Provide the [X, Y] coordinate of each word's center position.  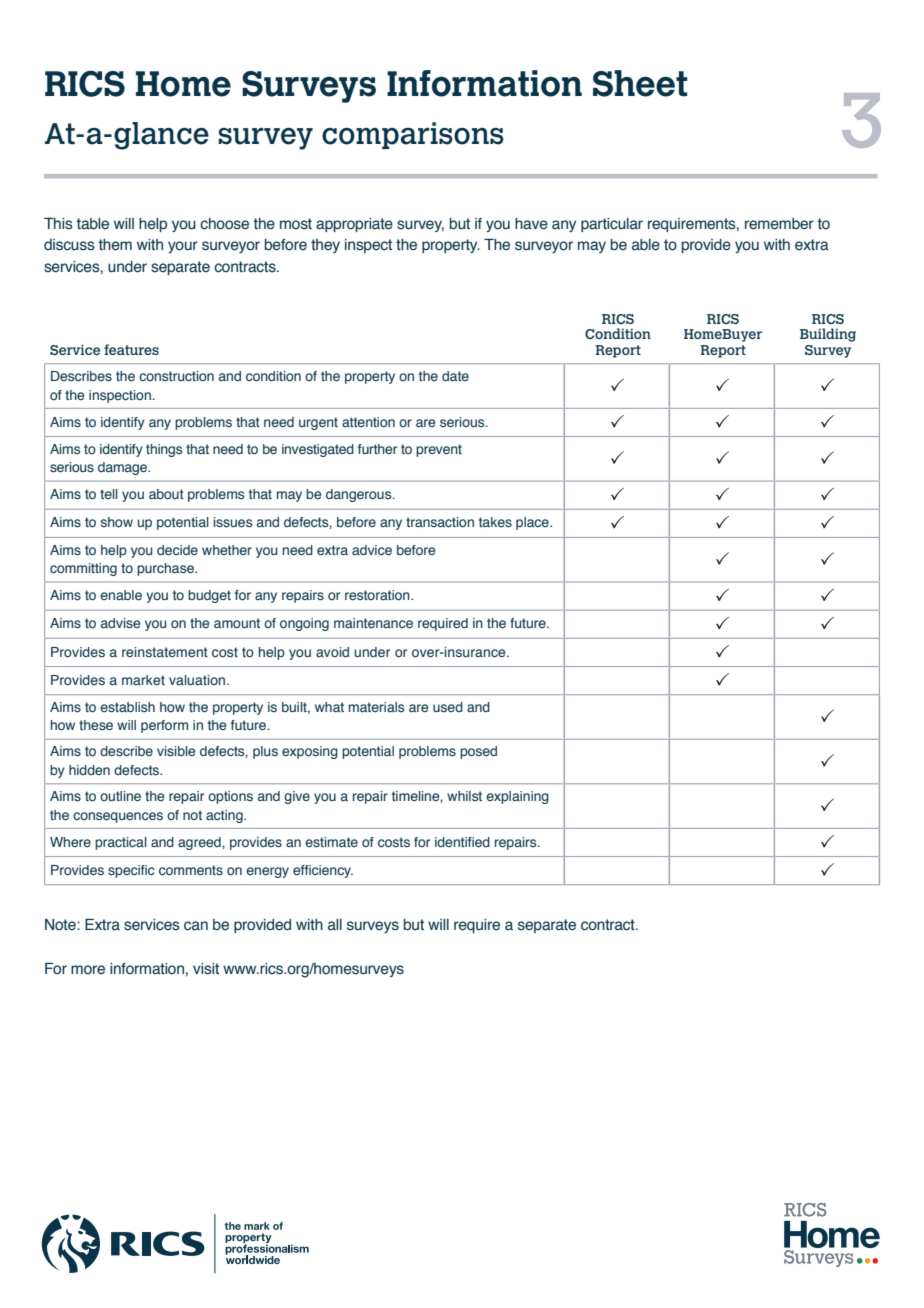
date [455, 376]
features [131, 349]
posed [478, 752]
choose [224, 224]
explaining [517, 797]
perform [164, 726]
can [196, 926]
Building [828, 335]
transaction [440, 522]
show [117, 522]
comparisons [413, 135]
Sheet [640, 83]
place [533, 523]
